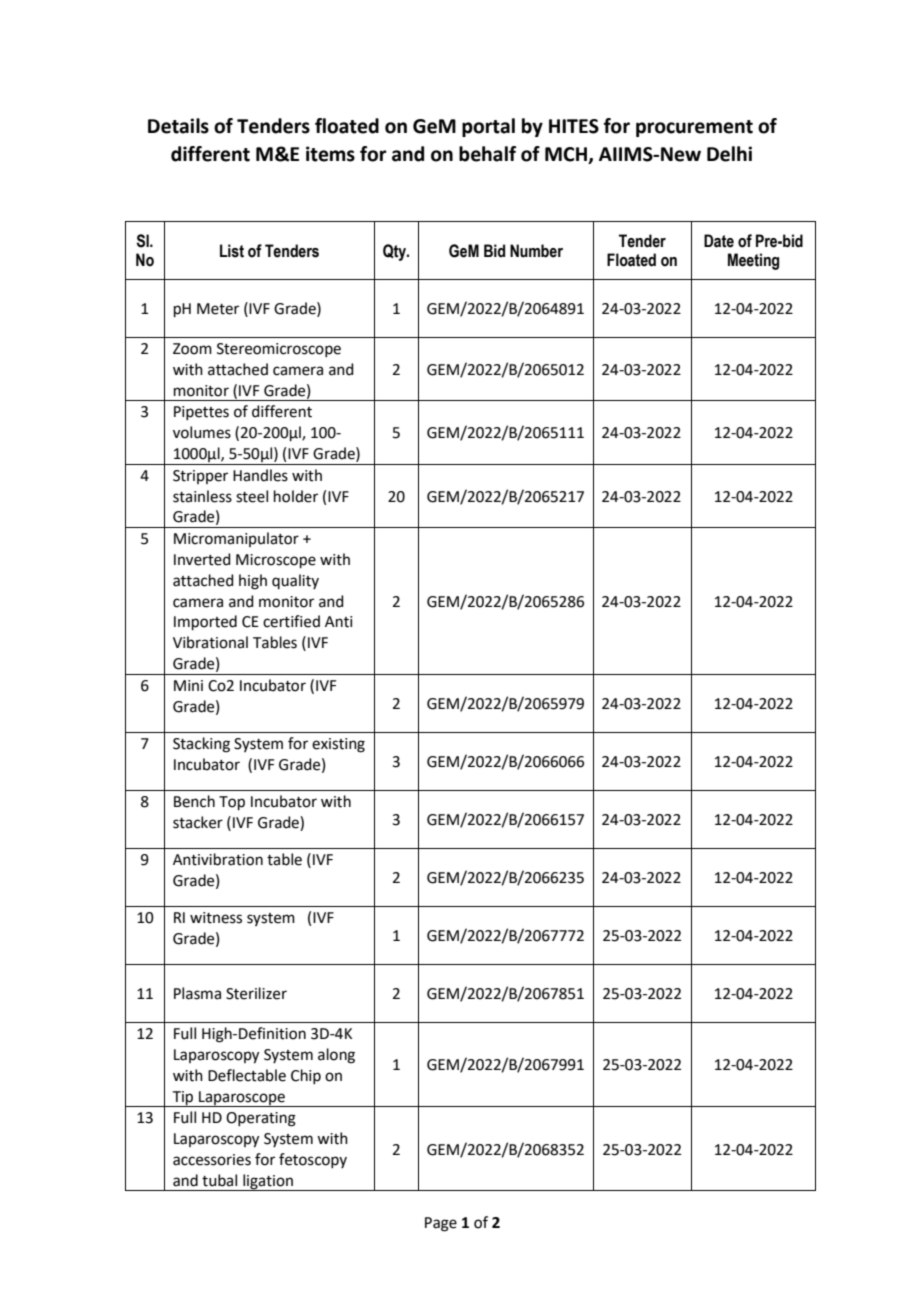  I want to click on existing, so click(338, 745).
